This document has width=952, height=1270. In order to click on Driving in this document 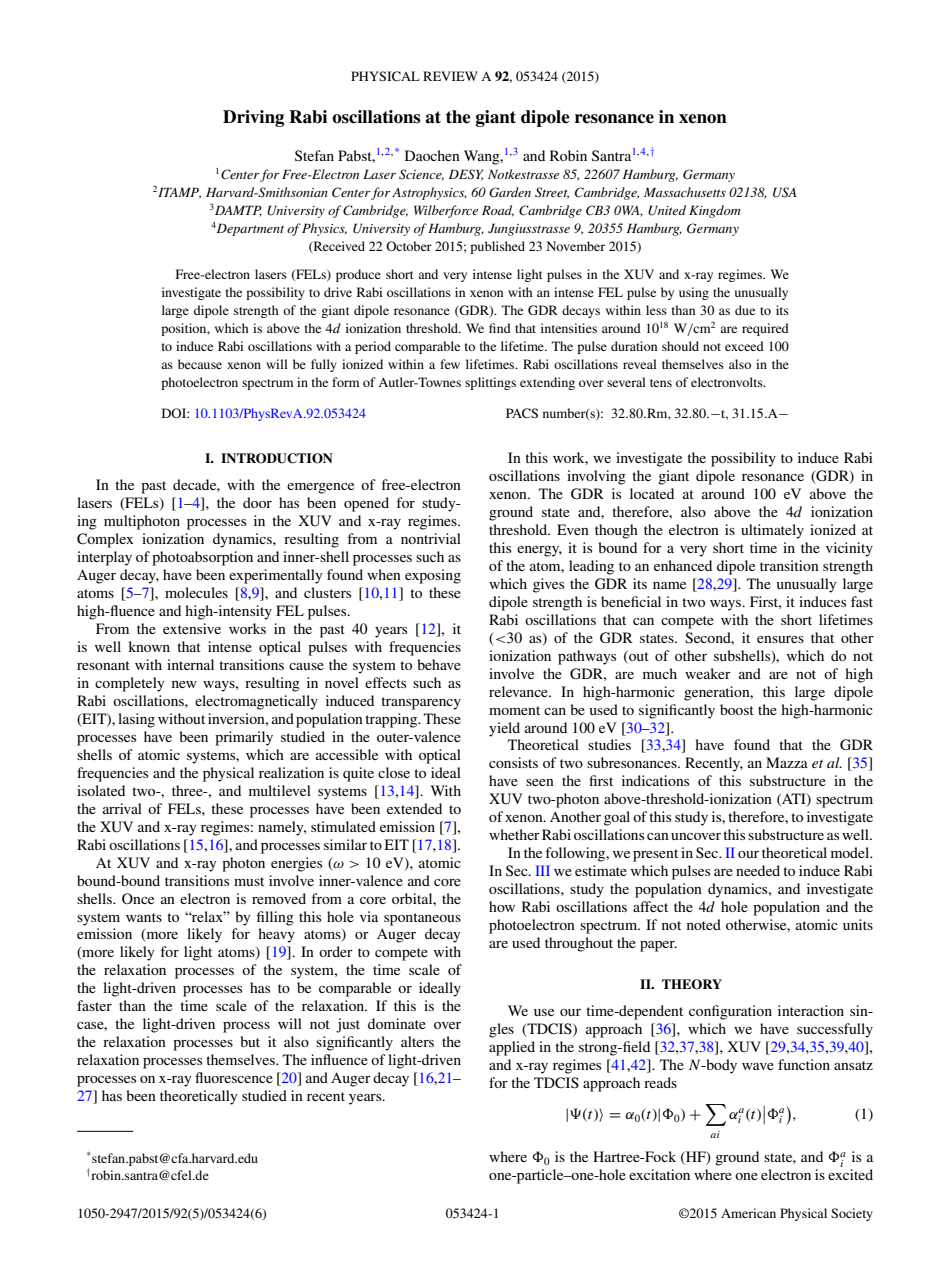, I will do `click(253, 118)`.
